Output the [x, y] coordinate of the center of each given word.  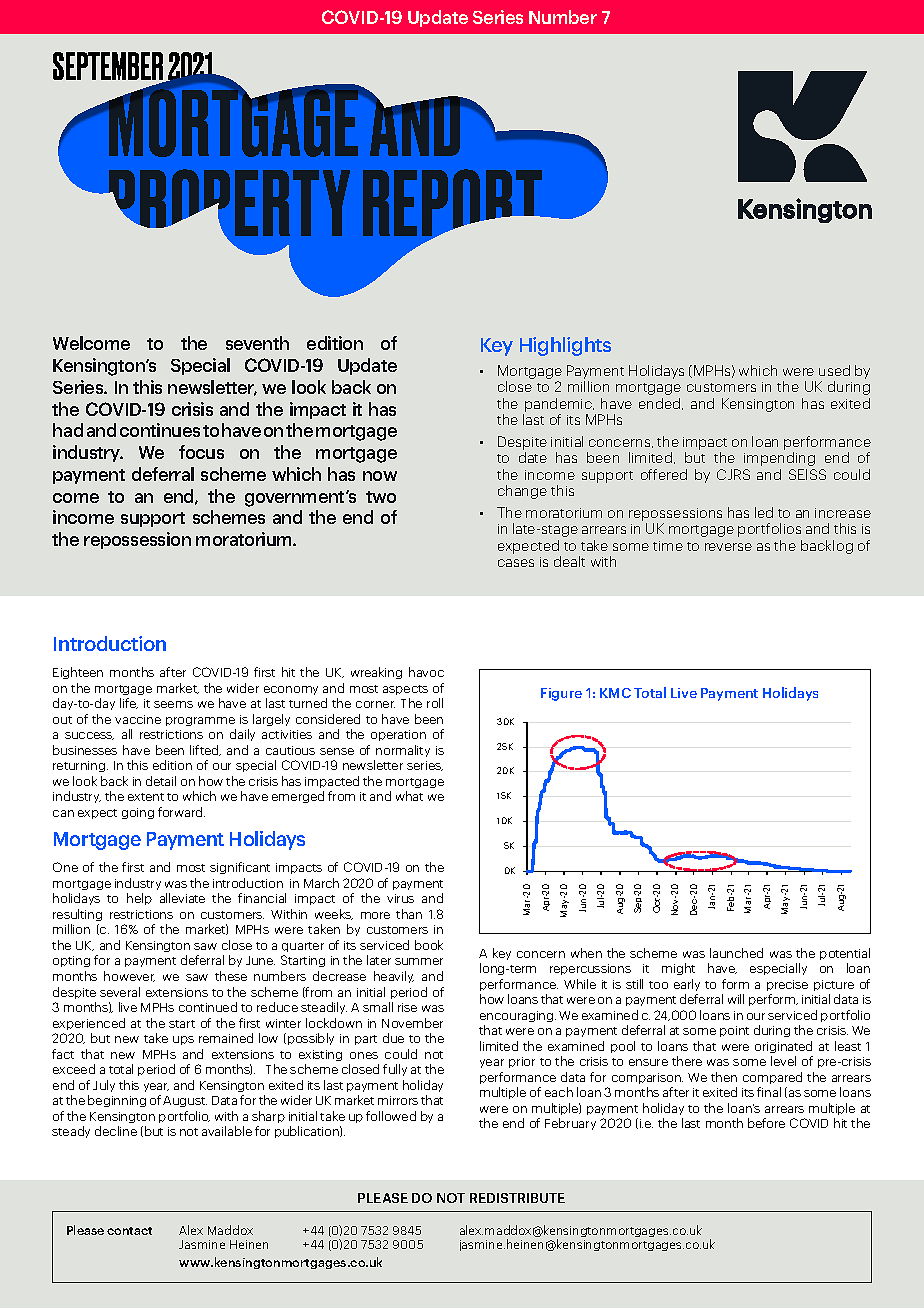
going [138, 813]
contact [129, 1231]
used [834, 370]
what [409, 796]
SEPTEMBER [109, 67]
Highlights [565, 346]
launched [736, 953]
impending [779, 459]
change [522, 492]
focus [201, 452]
